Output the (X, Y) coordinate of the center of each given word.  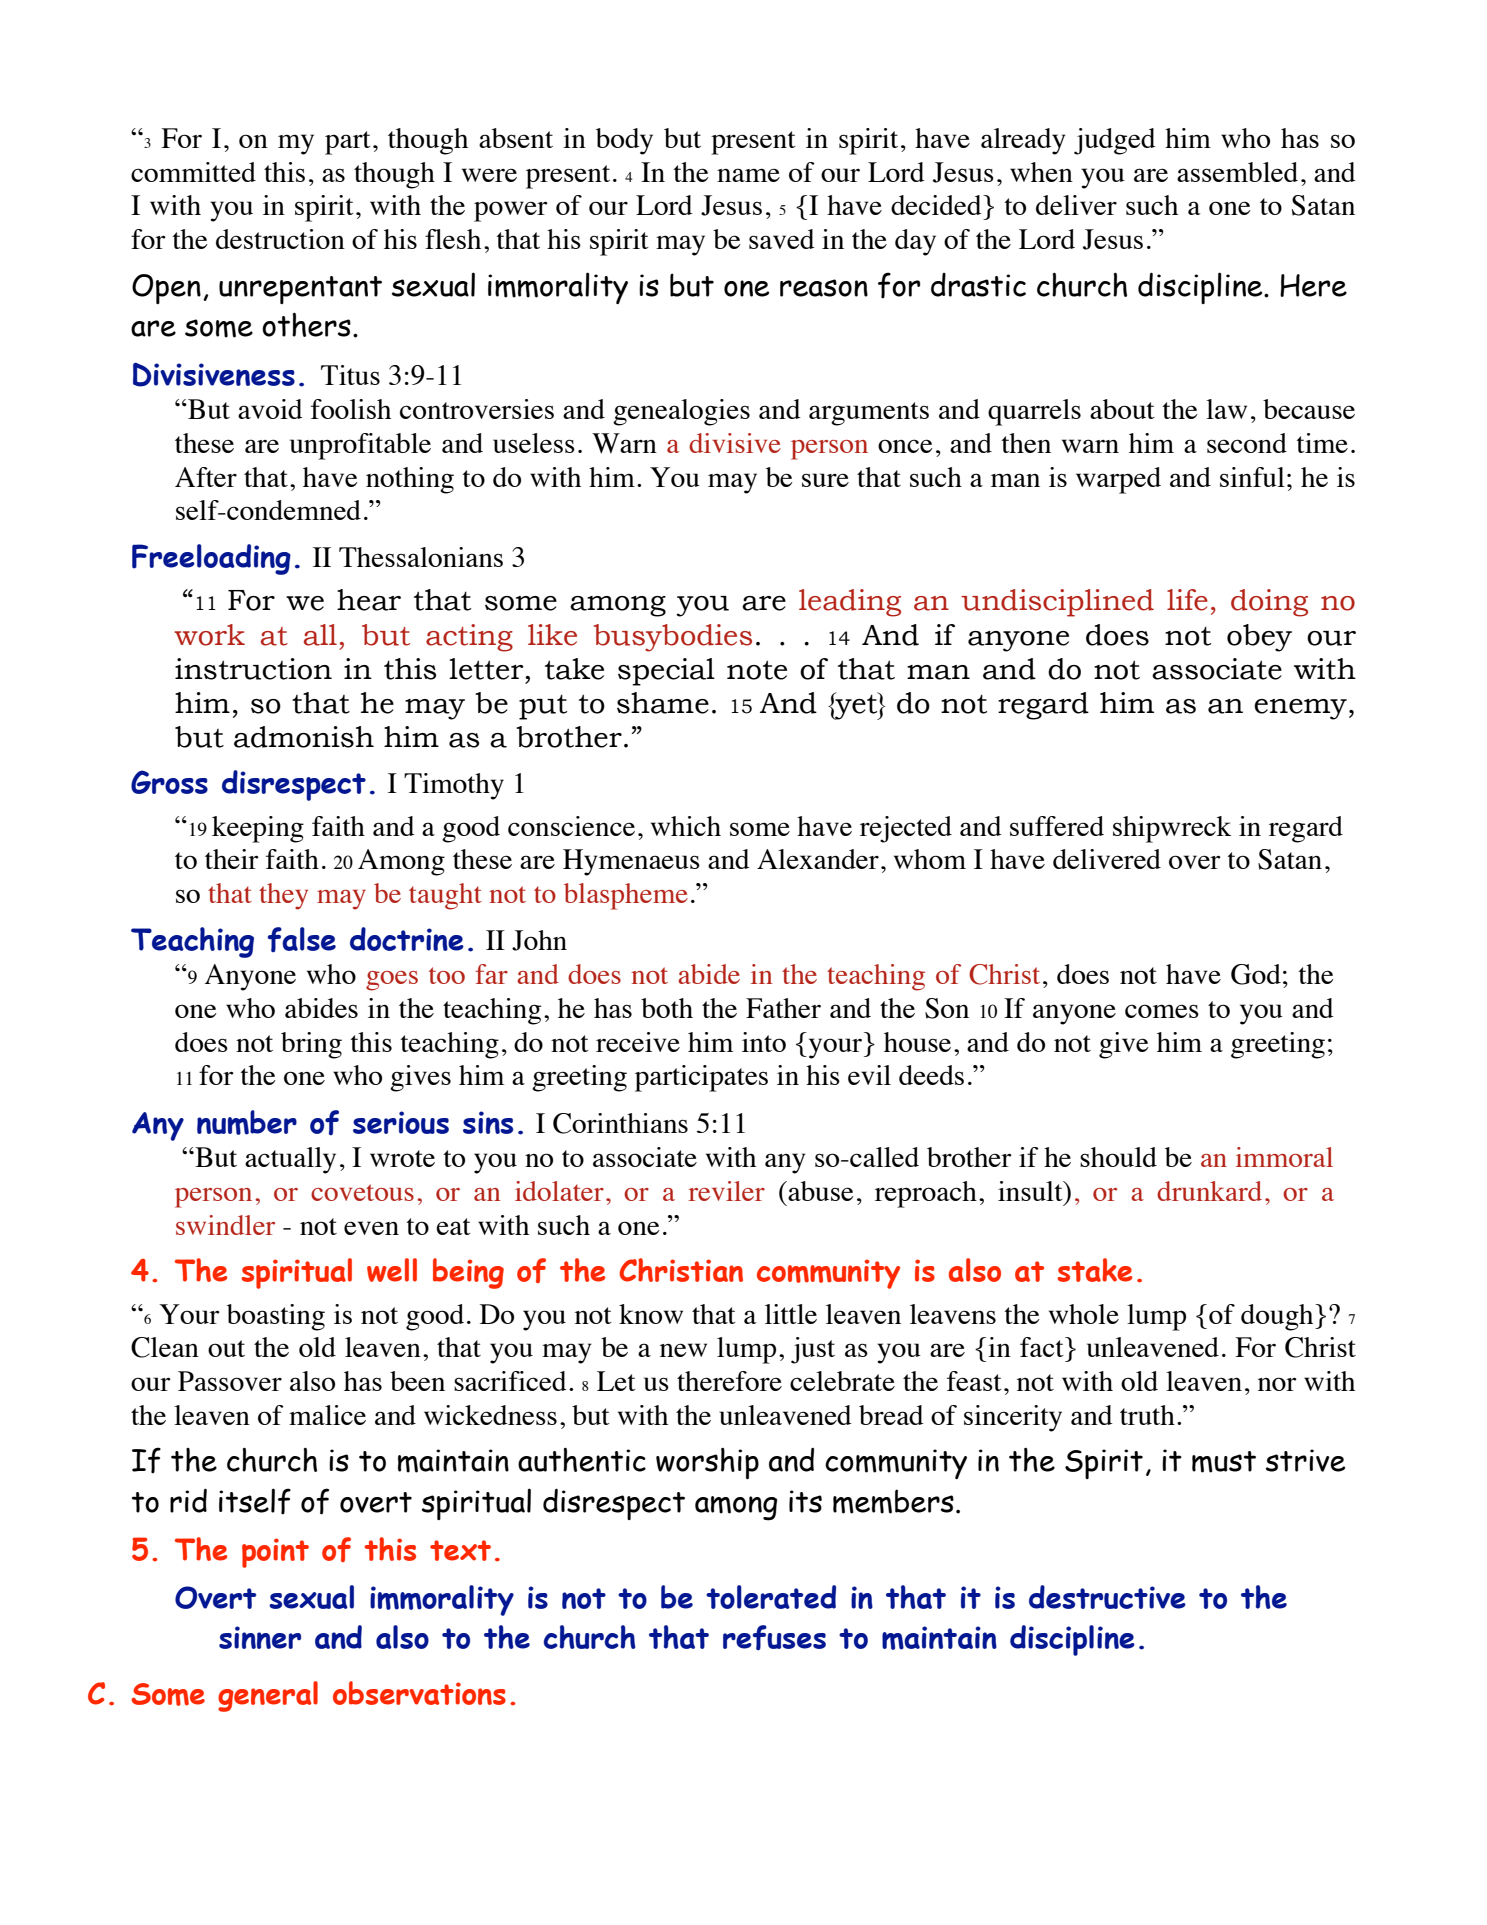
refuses (774, 1637)
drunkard (1209, 1191)
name (748, 175)
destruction (280, 239)
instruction (253, 669)
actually (290, 1160)
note (757, 670)
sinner (260, 1637)
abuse (820, 1191)
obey (1259, 638)
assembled (1237, 172)
